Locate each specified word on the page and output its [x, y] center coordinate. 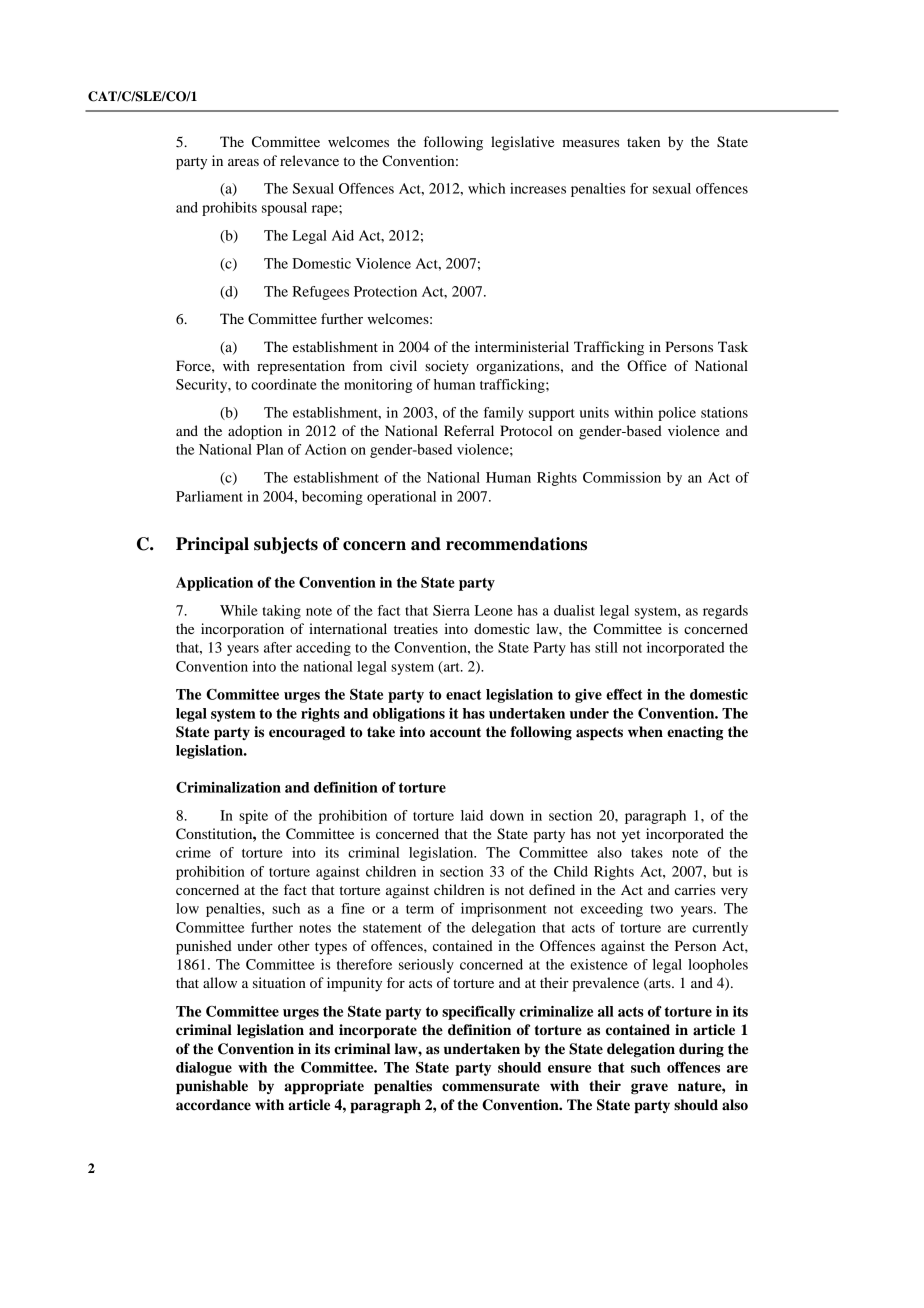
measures [590, 143]
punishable [212, 1087]
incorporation [242, 630]
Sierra [451, 610]
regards [725, 612]
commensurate [491, 1086]
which [486, 188]
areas [243, 162]
